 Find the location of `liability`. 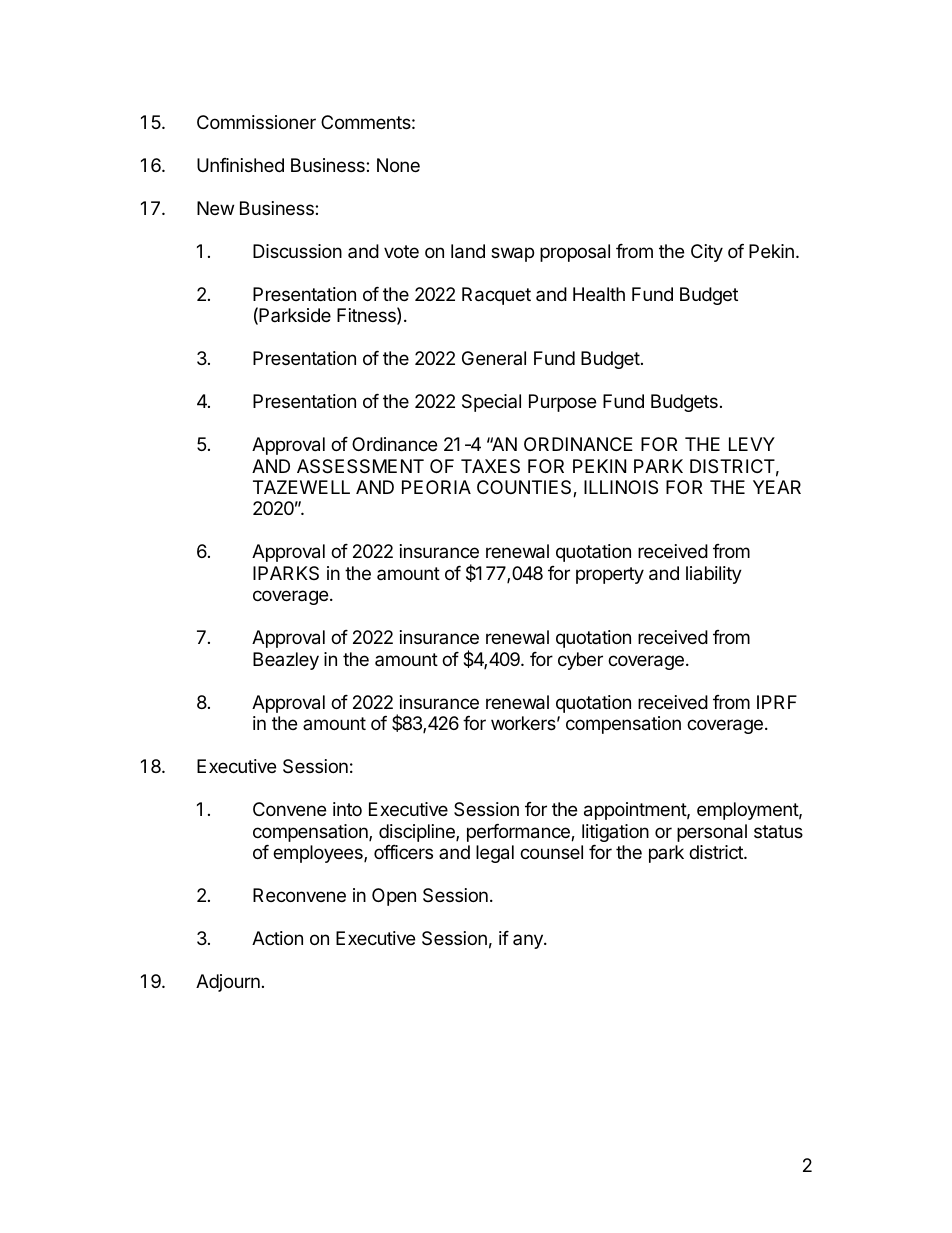

liability is located at coordinates (714, 575).
